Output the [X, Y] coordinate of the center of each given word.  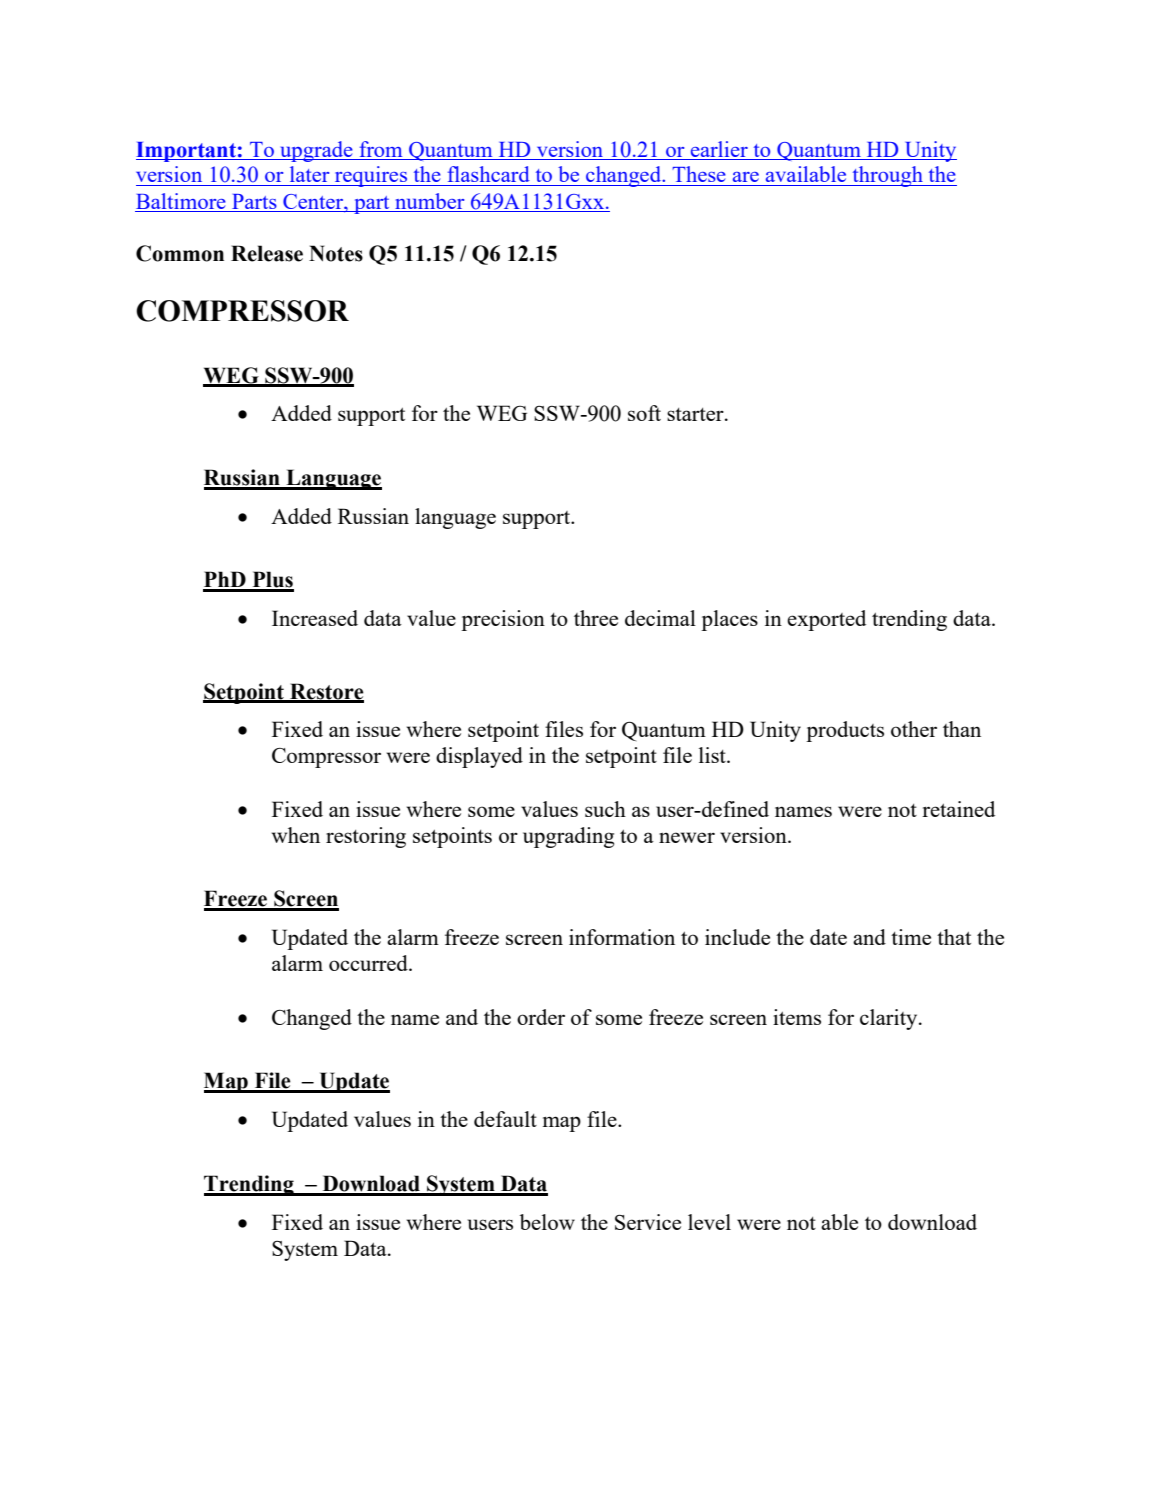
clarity [890, 1019]
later [309, 174]
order [541, 1017]
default [505, 1119]
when [296, 835]
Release [267, 253]
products [845, 731]
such [605, 809]
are [746, 177]
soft [644, 413]
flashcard [489, 174]
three [596, 618]
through [887, 176]
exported [826, 620]
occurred [369, 963]
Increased [315, 618]
